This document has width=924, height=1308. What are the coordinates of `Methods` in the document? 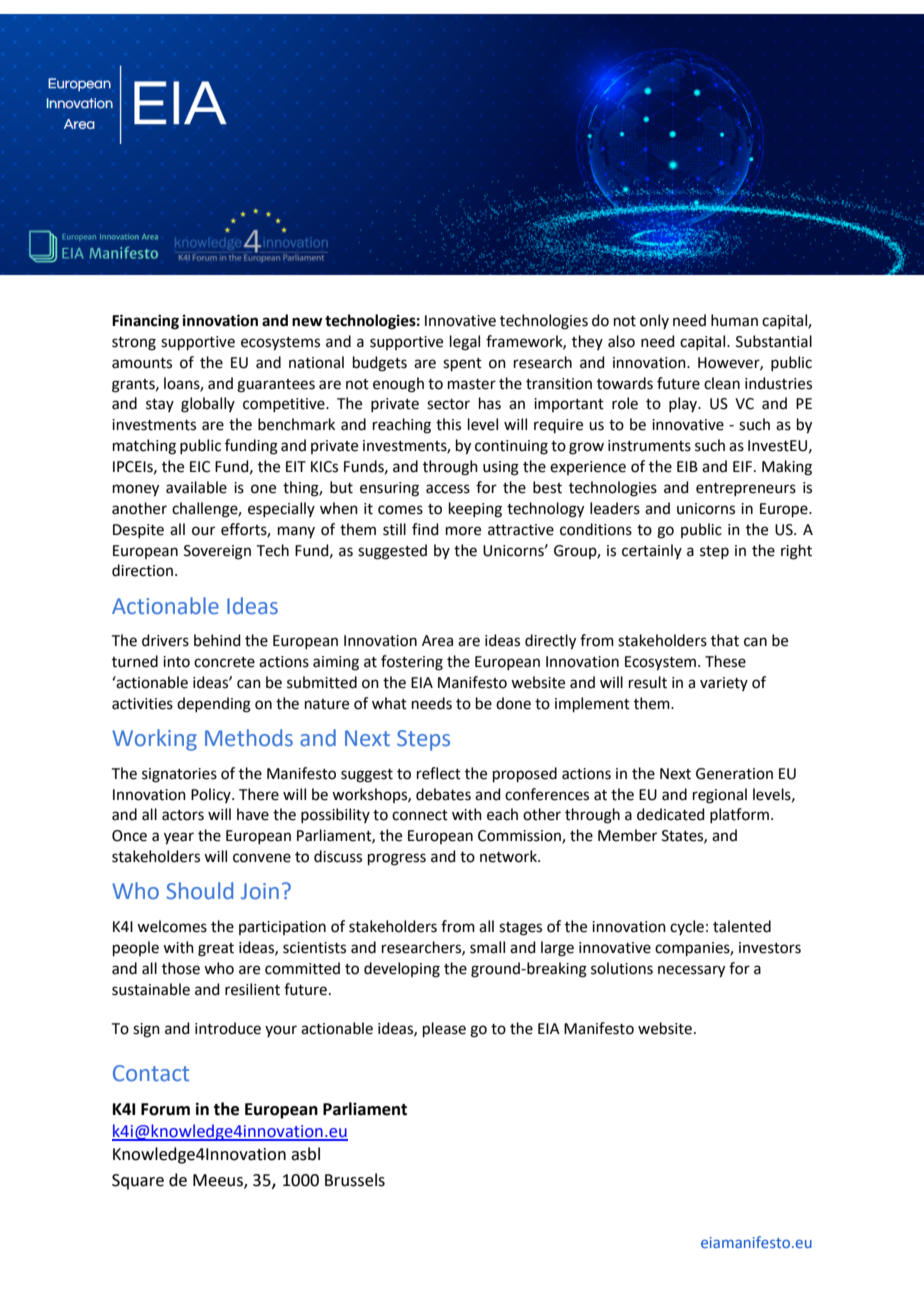 It's located at (249, 738).
